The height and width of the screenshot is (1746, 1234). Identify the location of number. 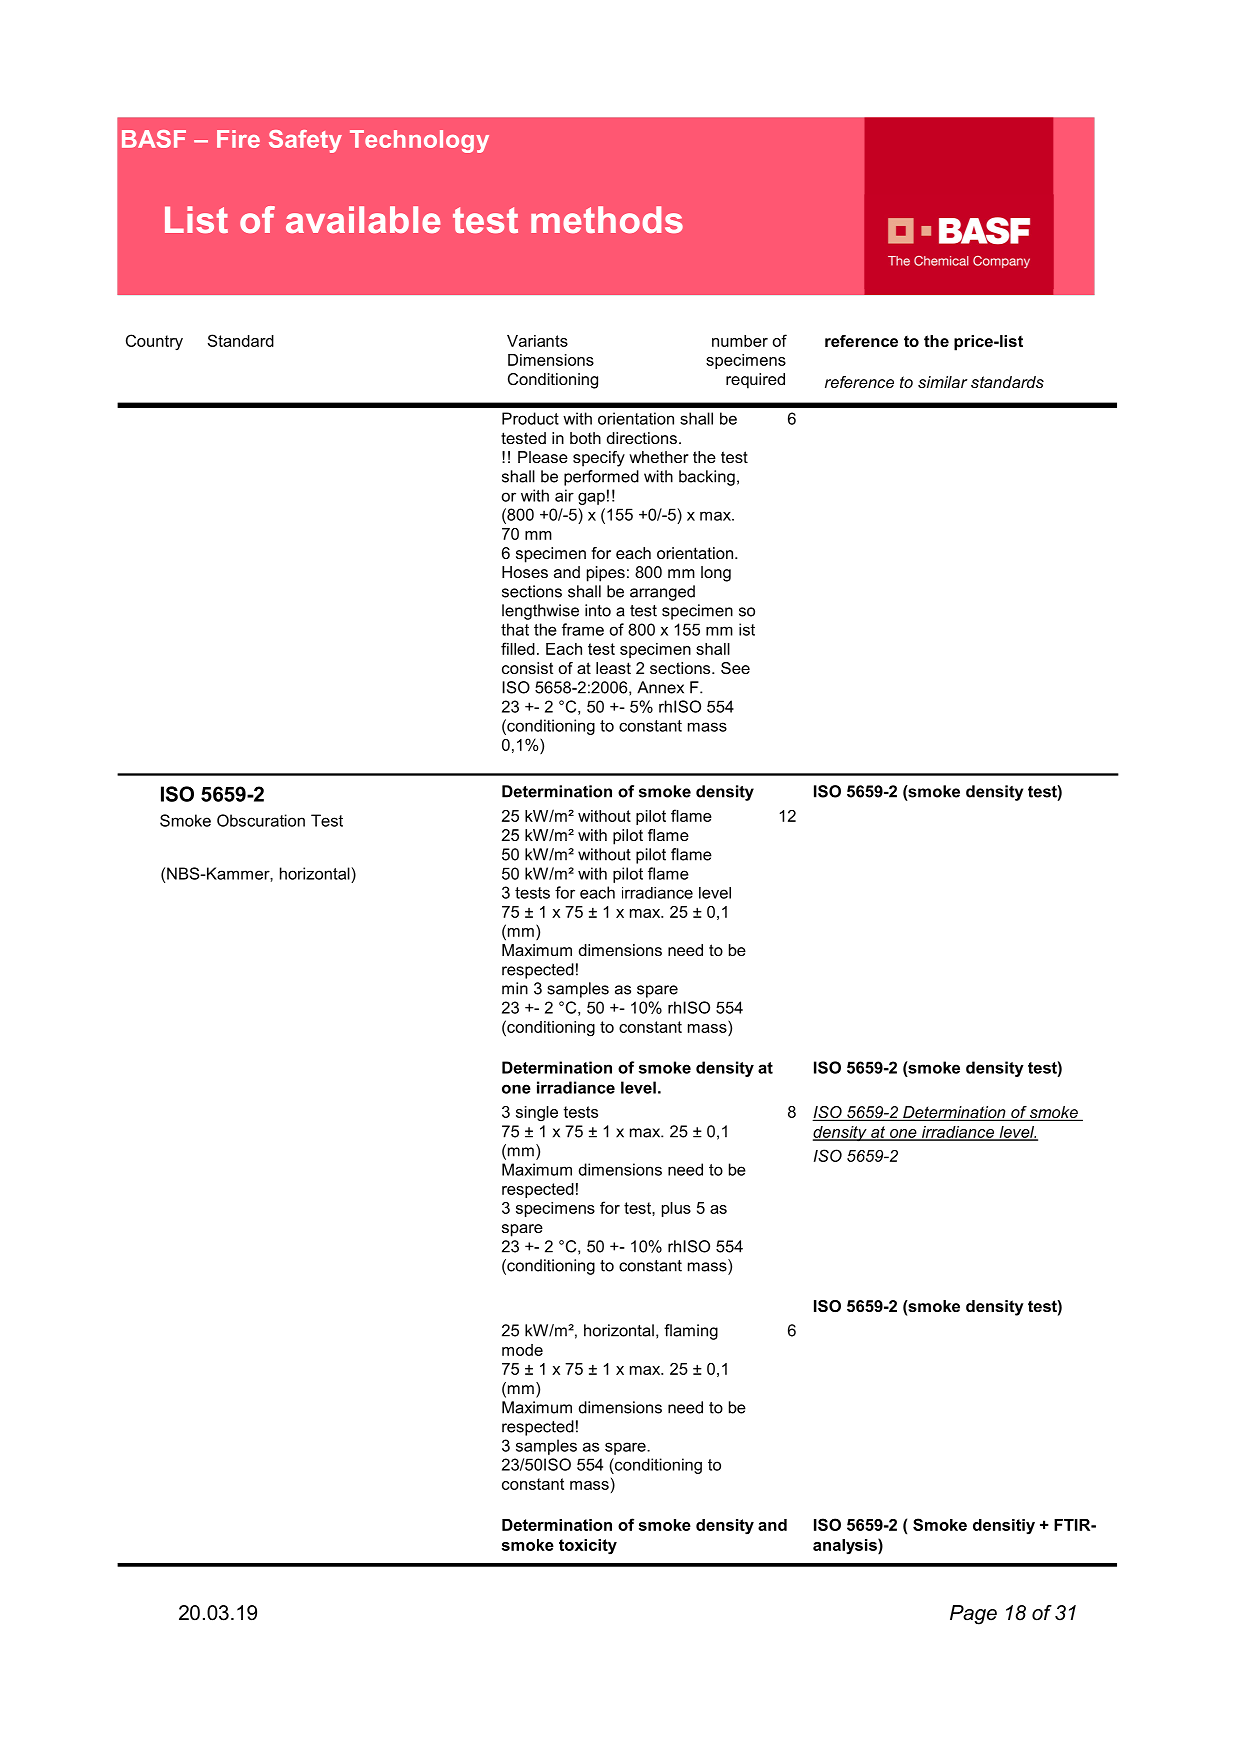
(740, 341).
